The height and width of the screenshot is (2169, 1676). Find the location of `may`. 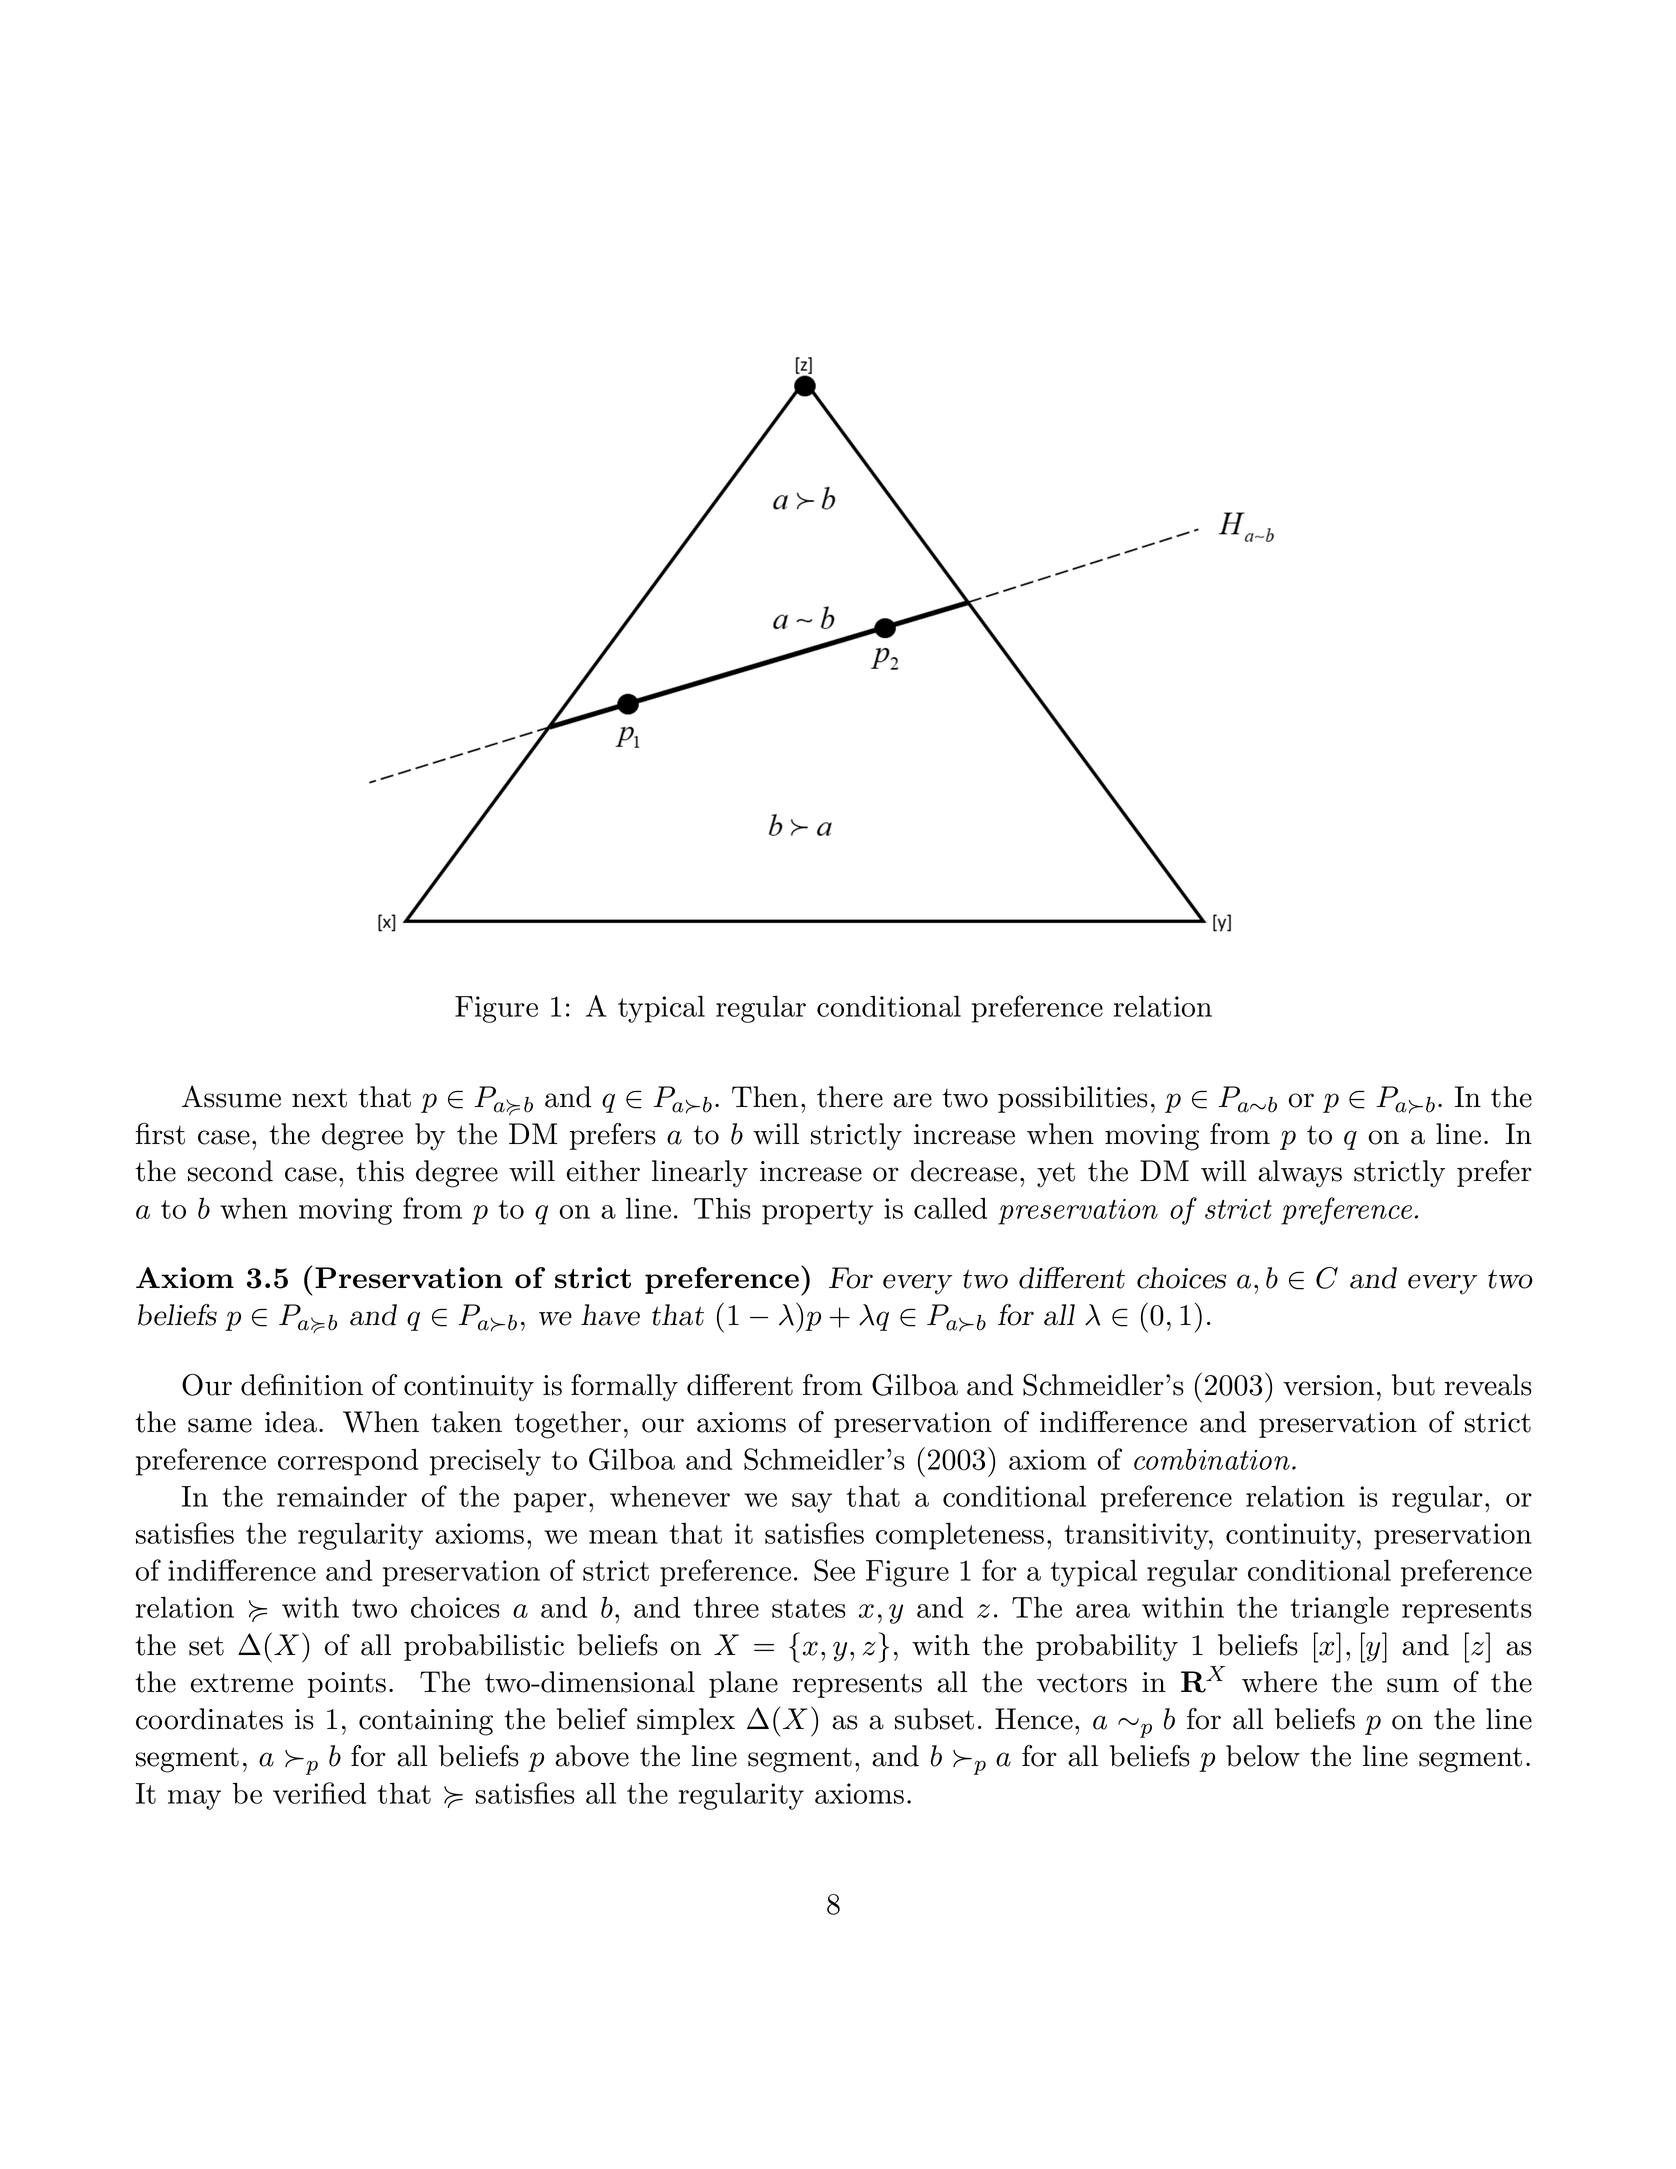

may is located at coordinates (194, 1800).
